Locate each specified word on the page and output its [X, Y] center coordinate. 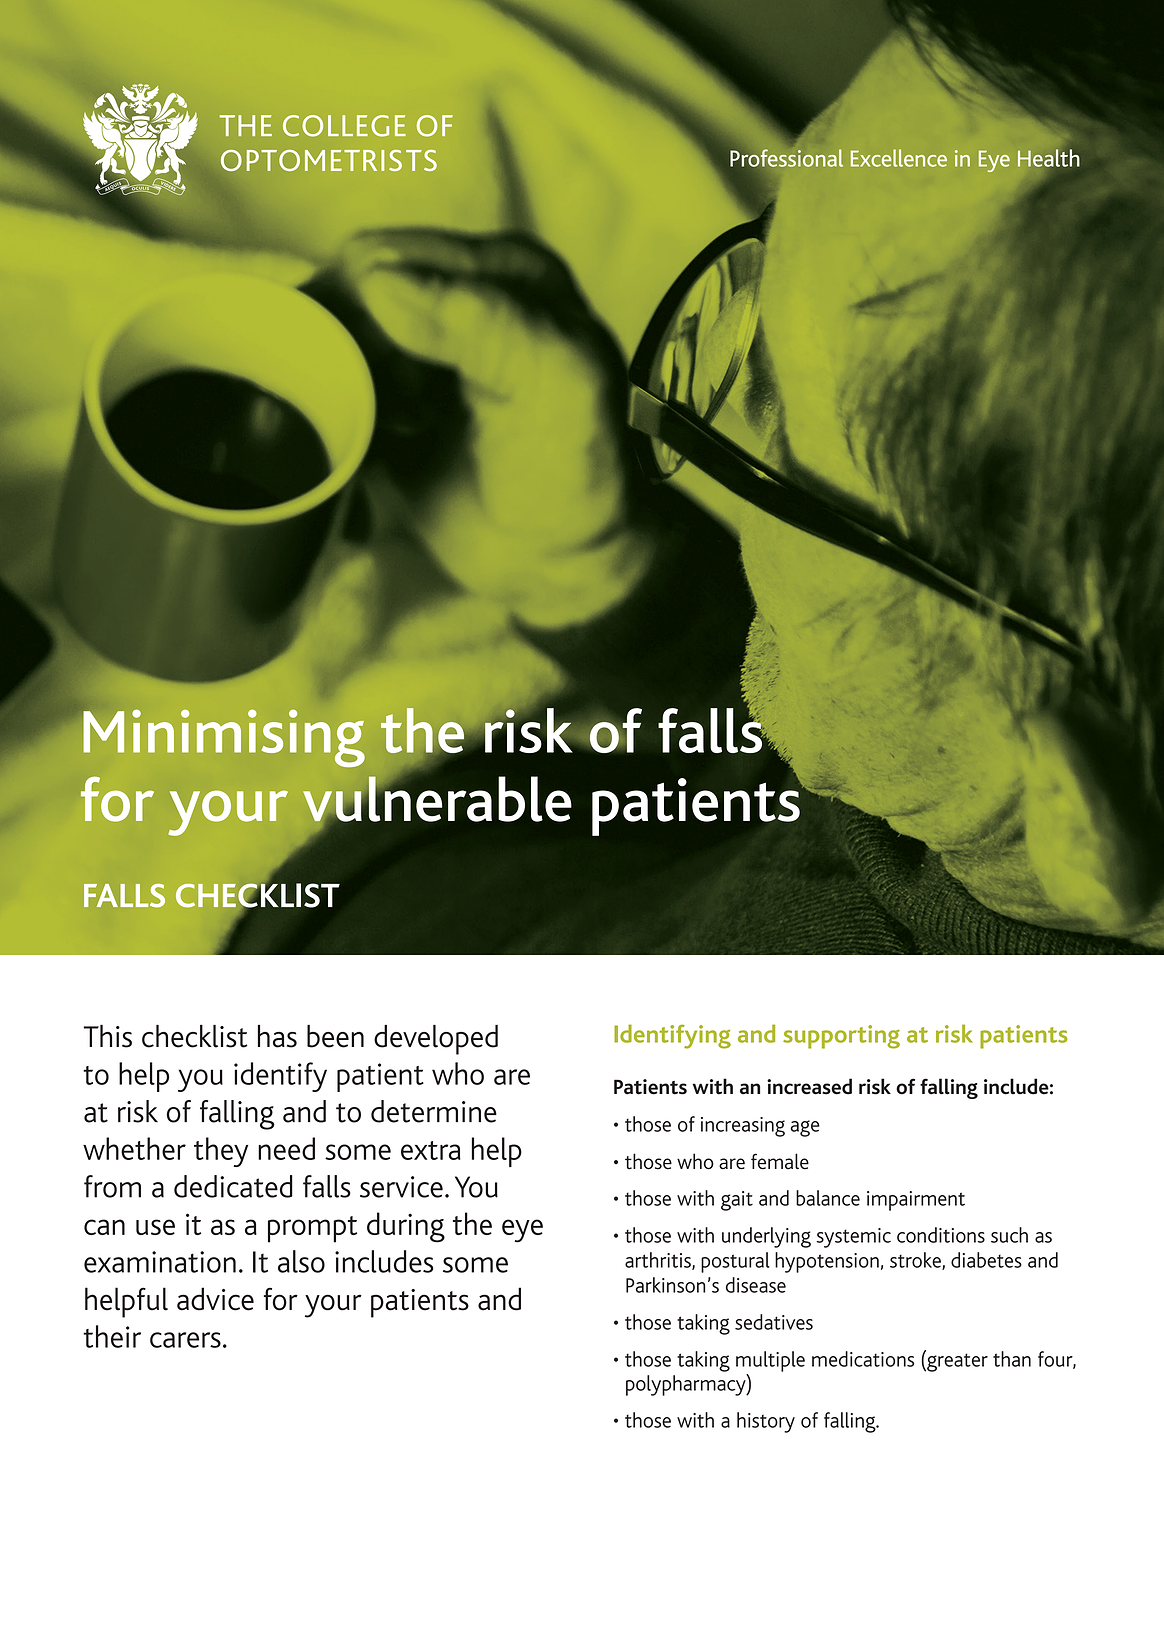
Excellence [899, 158]
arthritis [659, 1261]
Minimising [224, 738]
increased [809, 1086]
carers [185, 1340]
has [277, 1036]
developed [436, 1040]
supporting [841, 1037]
